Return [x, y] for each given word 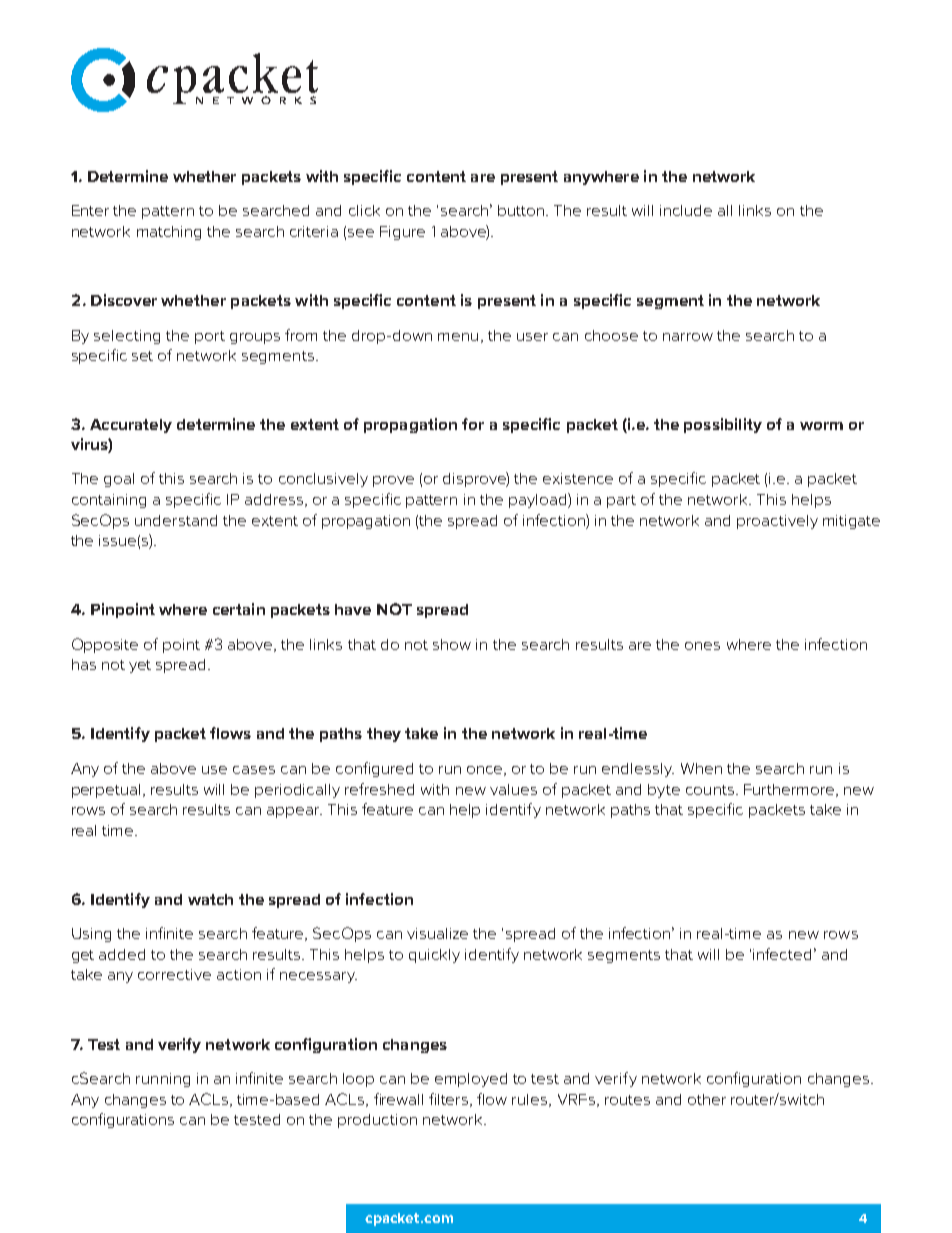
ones [702, 646]
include [686, 210]
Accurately [131, 426]
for [473, 424]
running [163, 1080]
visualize [437, 933]
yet [140, 666]
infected [782, 954]
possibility [723, 425]
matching [169, 233]
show [452, 644]
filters [450, 1100]
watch [210, 899]
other [707, 1099]
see [361, 233]
